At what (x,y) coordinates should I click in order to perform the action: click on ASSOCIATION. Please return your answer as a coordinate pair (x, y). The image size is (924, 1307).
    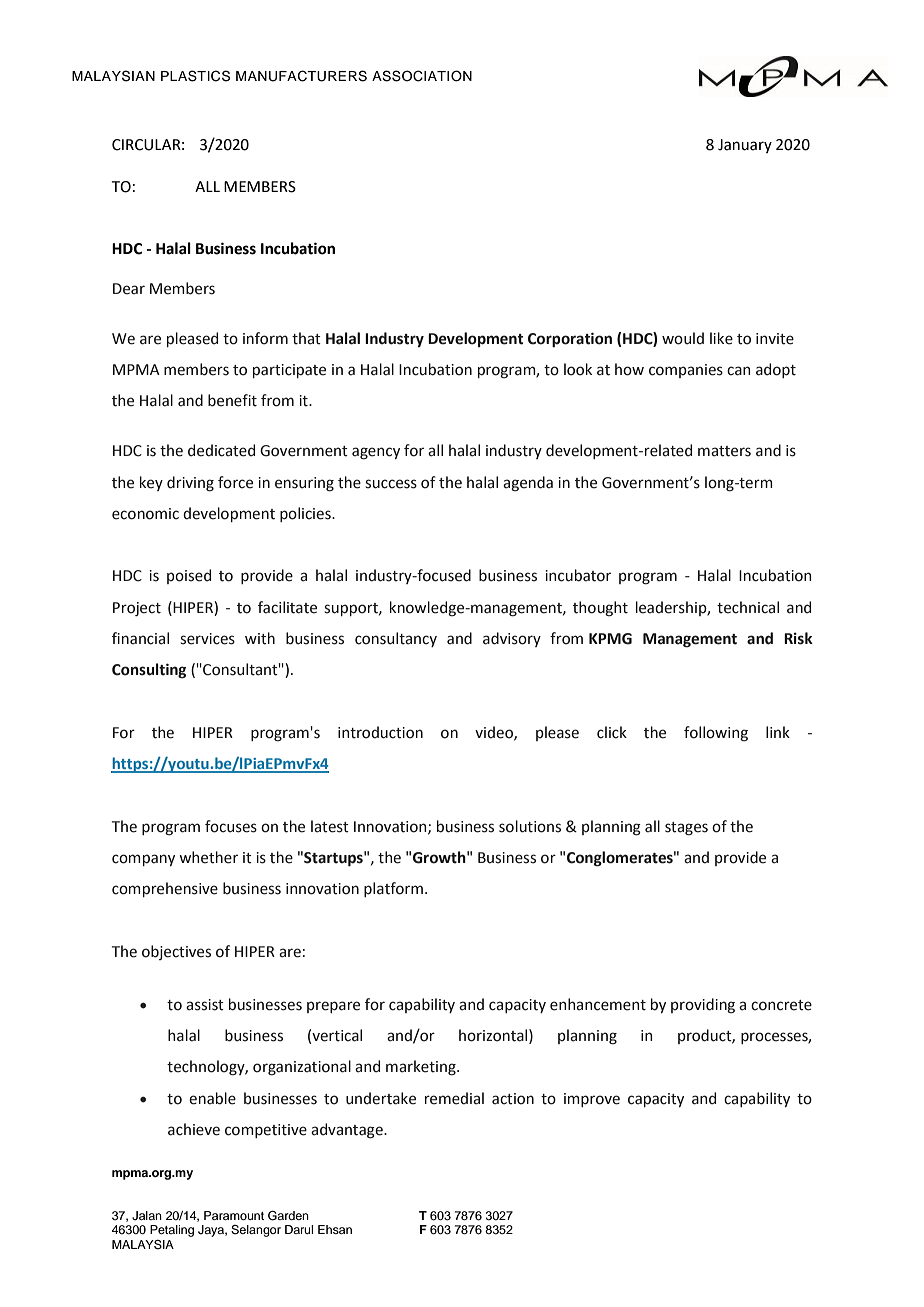
    Looking at the image, I should click on (422, 76).
